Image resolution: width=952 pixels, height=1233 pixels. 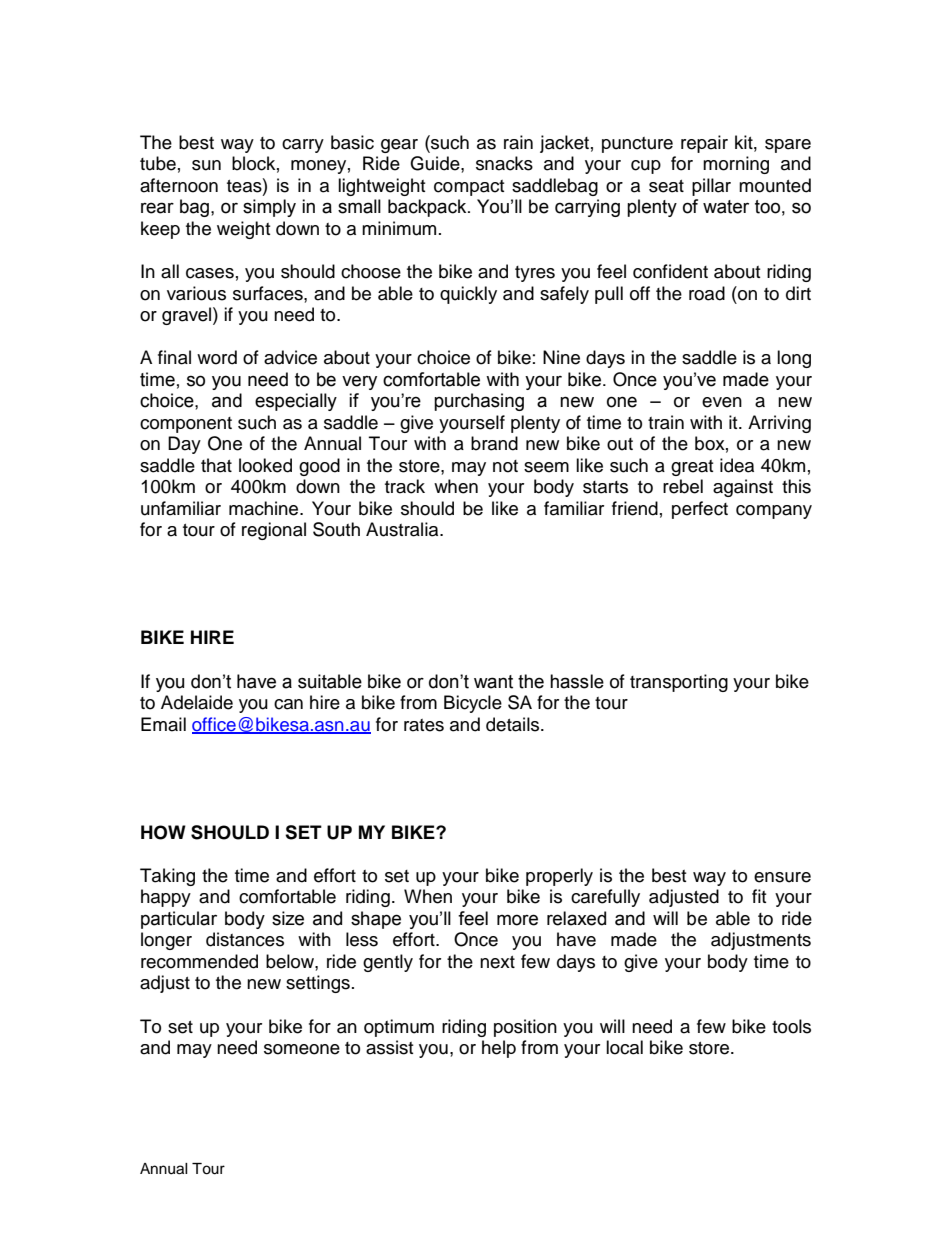 What do you see at coordinates (722, 402) in the image?
I see `even` at bounding box center [722, 402].
